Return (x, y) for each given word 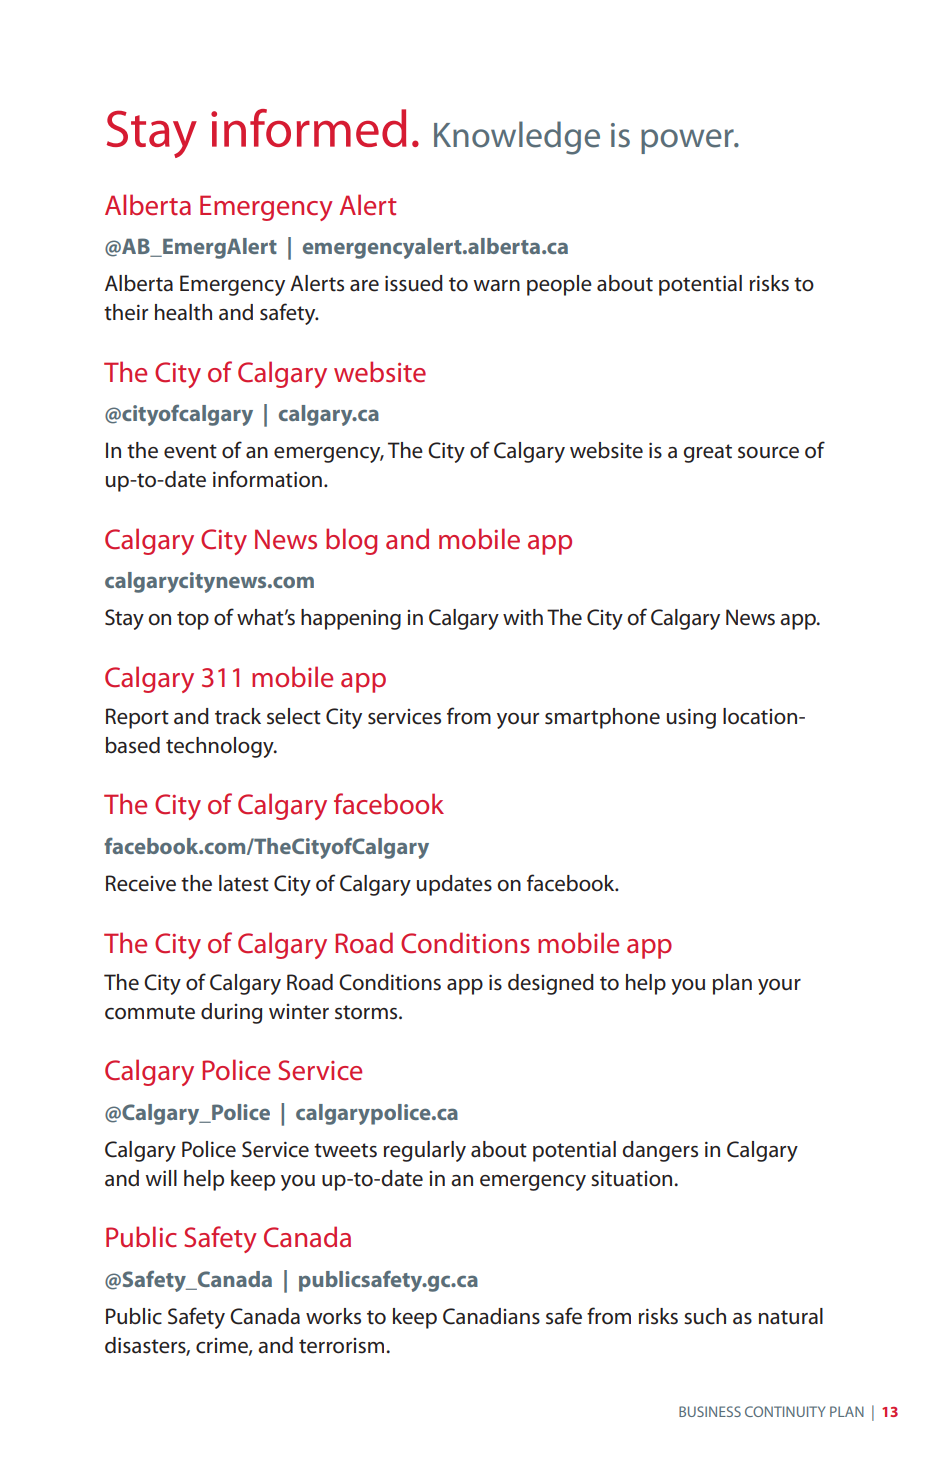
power (688, 141)
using (691, 718)
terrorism (341, 1346)
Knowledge (517, 138)
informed (309, 128)
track (238, 716)
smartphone (602, 718)
